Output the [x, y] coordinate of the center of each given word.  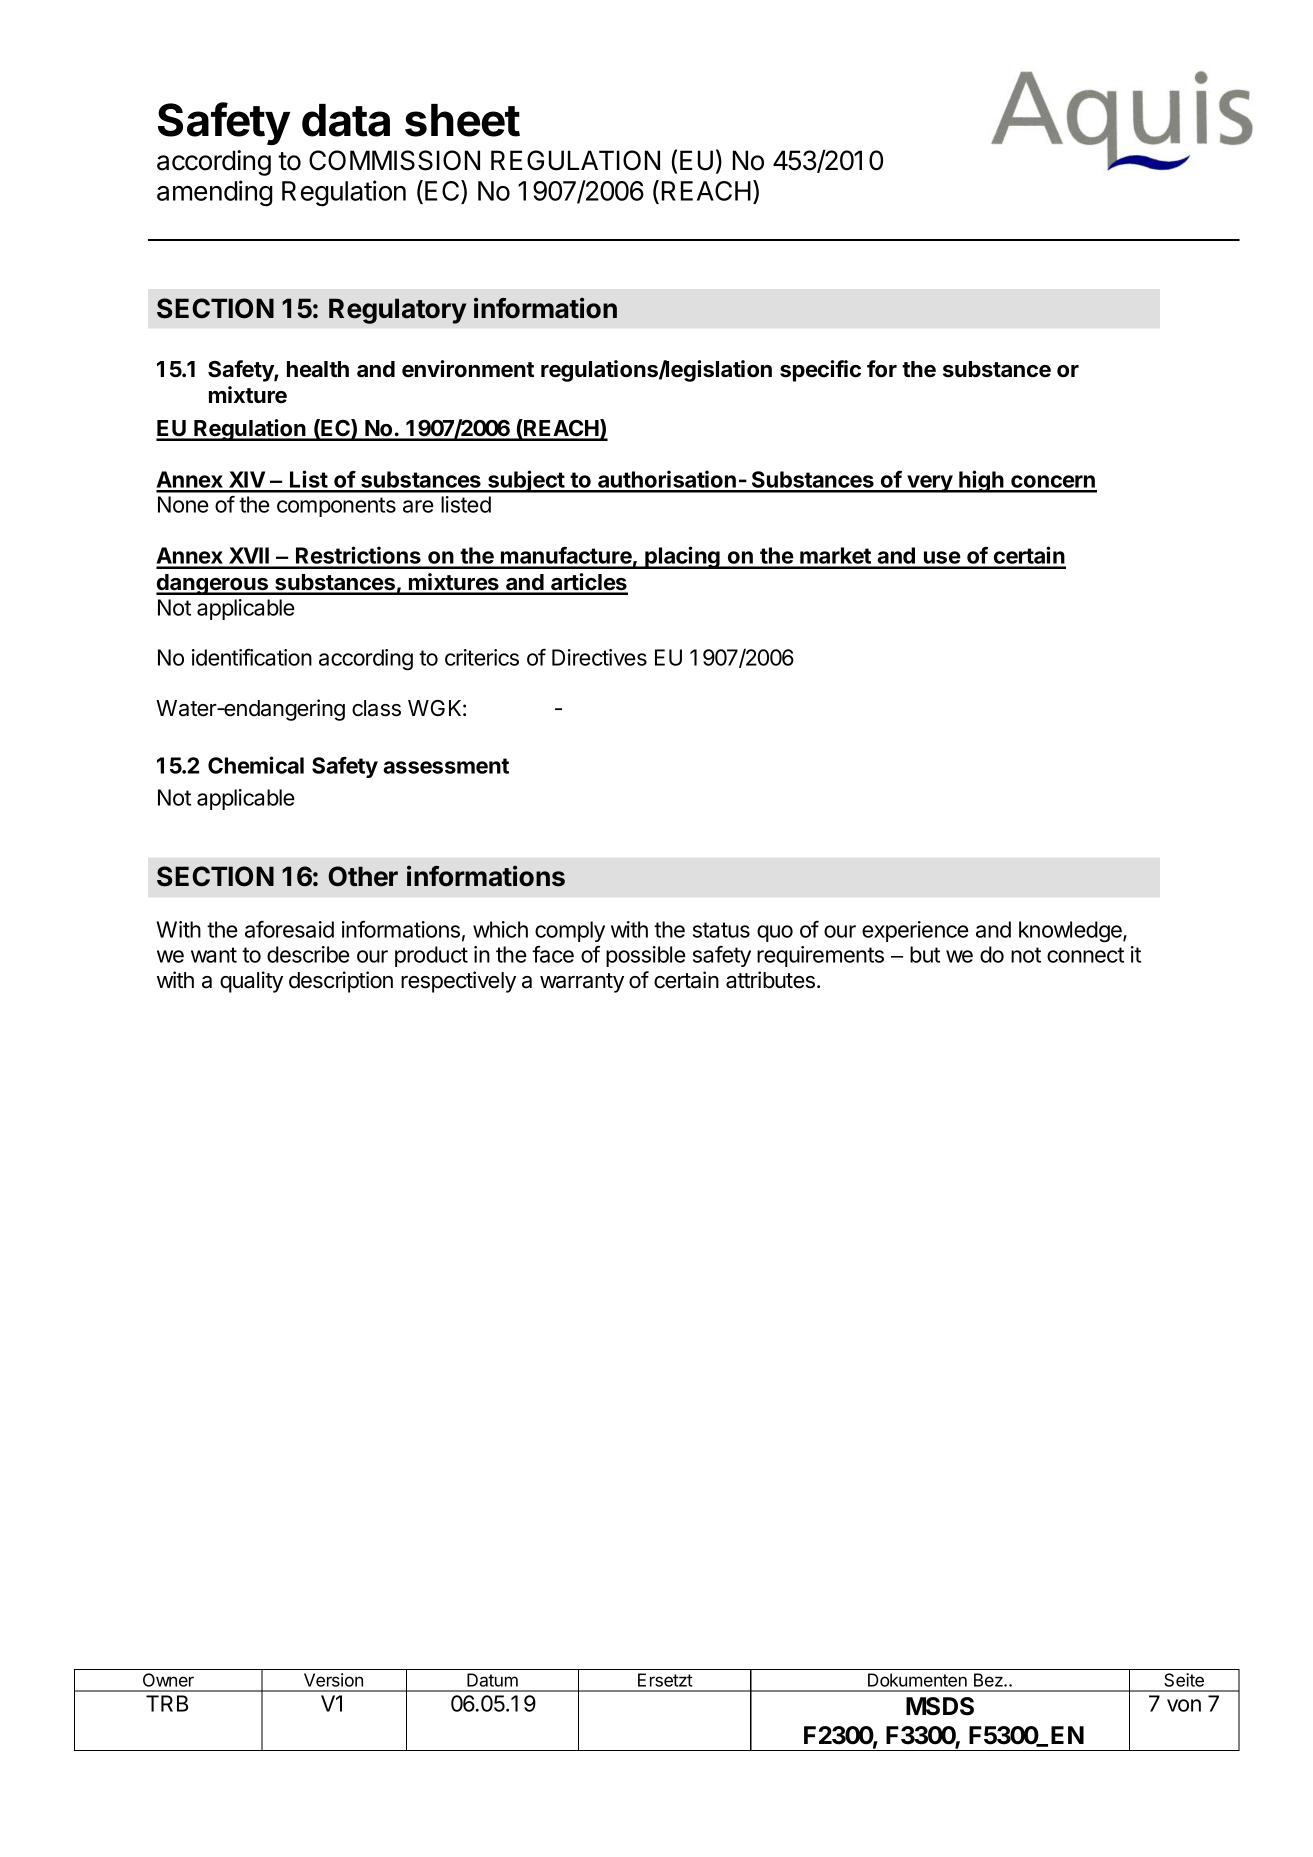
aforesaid [289, 929]
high [981, 481]
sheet [462, 120]
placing [682, 557]
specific [820, 371]
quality [251, 982]
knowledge [1071, 932]
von [1184, 1705]
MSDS [940, 1706]
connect [1085, 955]
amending [215, 193]
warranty [582, 983]
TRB [167, 1703]
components [336, 507]
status [721, 930]
